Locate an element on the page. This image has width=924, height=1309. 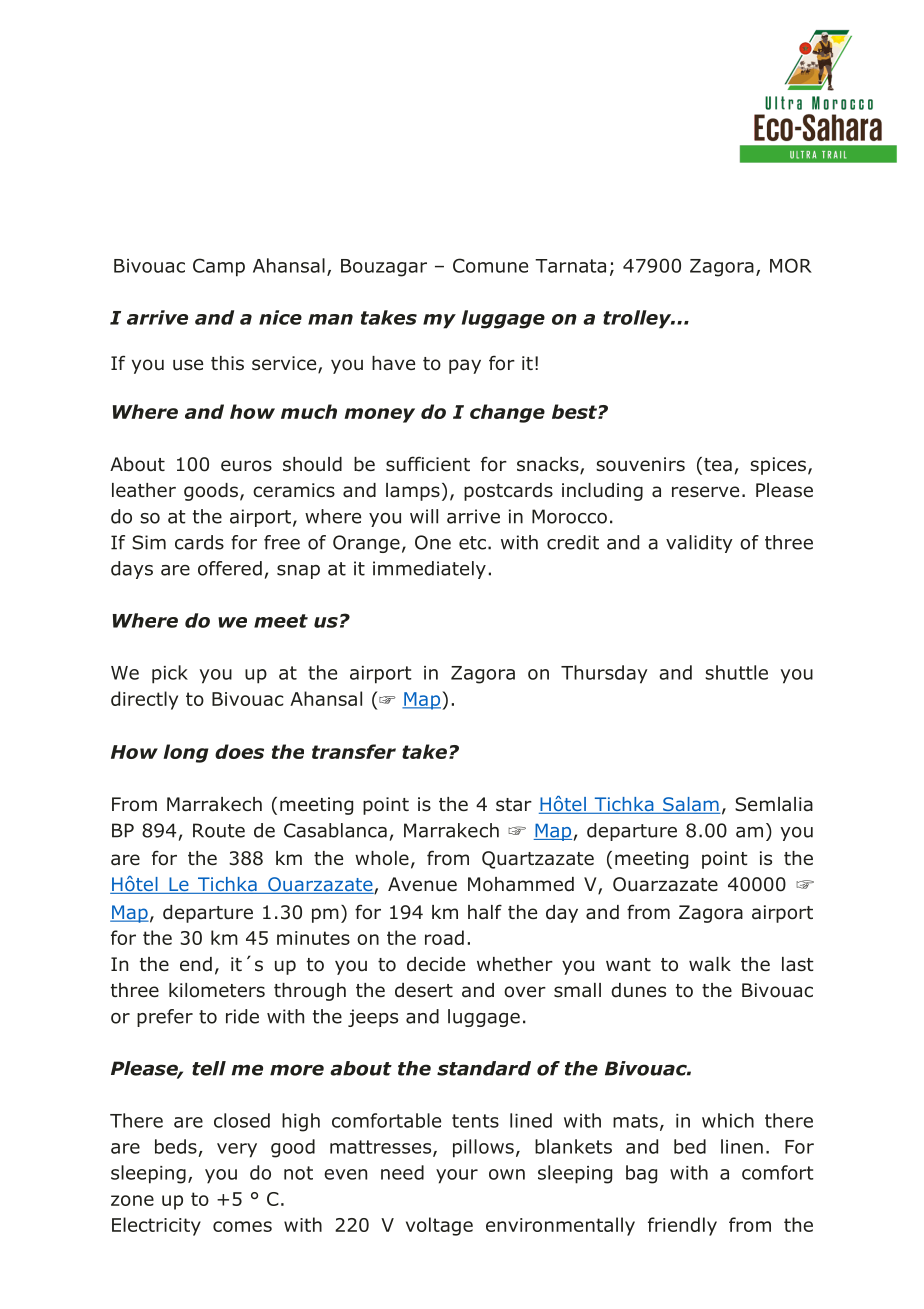
offered is located at coordinates (230, 568).
